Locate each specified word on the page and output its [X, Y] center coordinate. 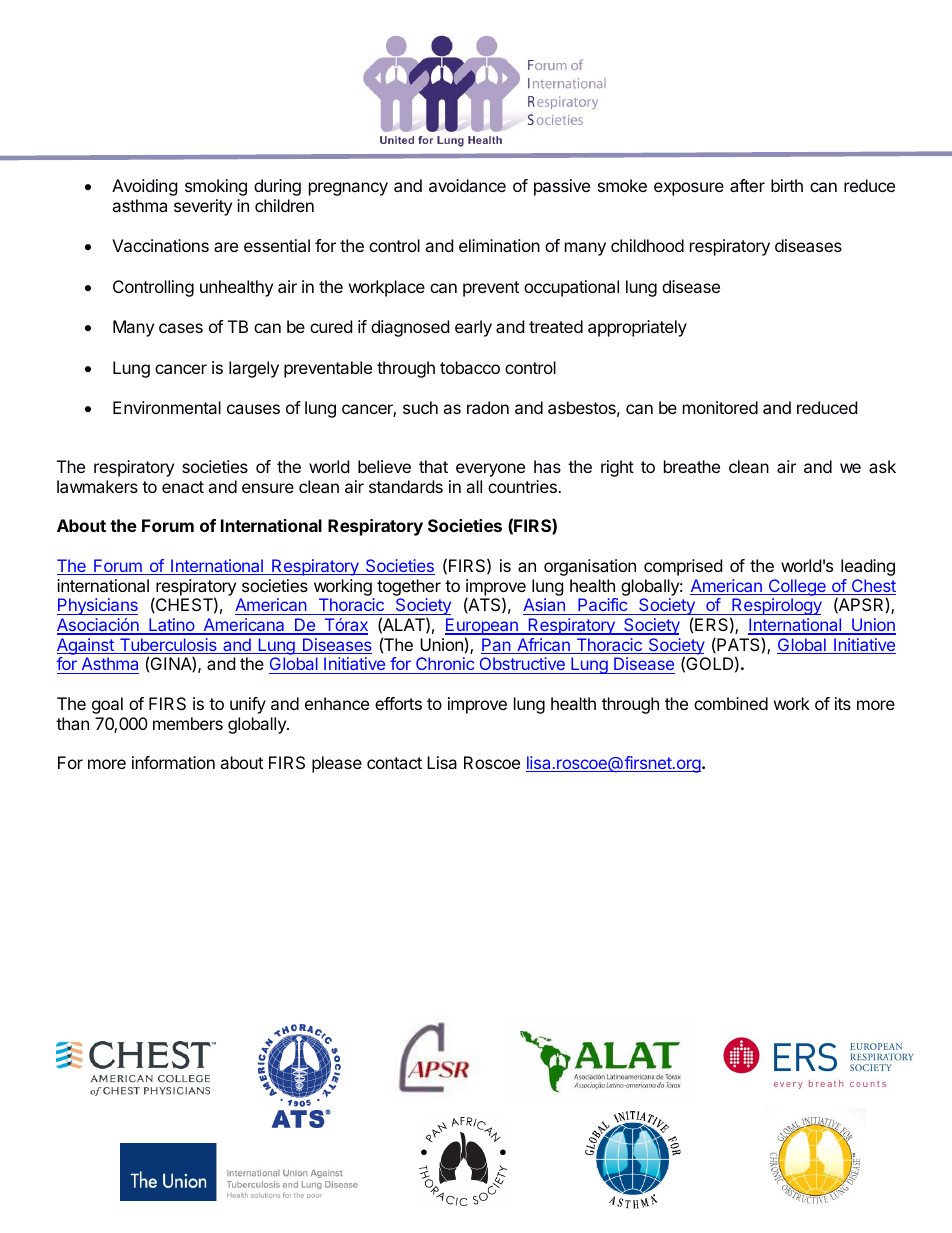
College [797, 587]
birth [787, 185]
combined [731, 703]
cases [181, 328]
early [473, 328]
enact [183, 487]
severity [203, 207]
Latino [172, 626]
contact [394, 763]
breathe [692, 466]
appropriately [637, 328]
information [173, 762]
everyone [490, 470]
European [482, 628]
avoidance [467, 185]
